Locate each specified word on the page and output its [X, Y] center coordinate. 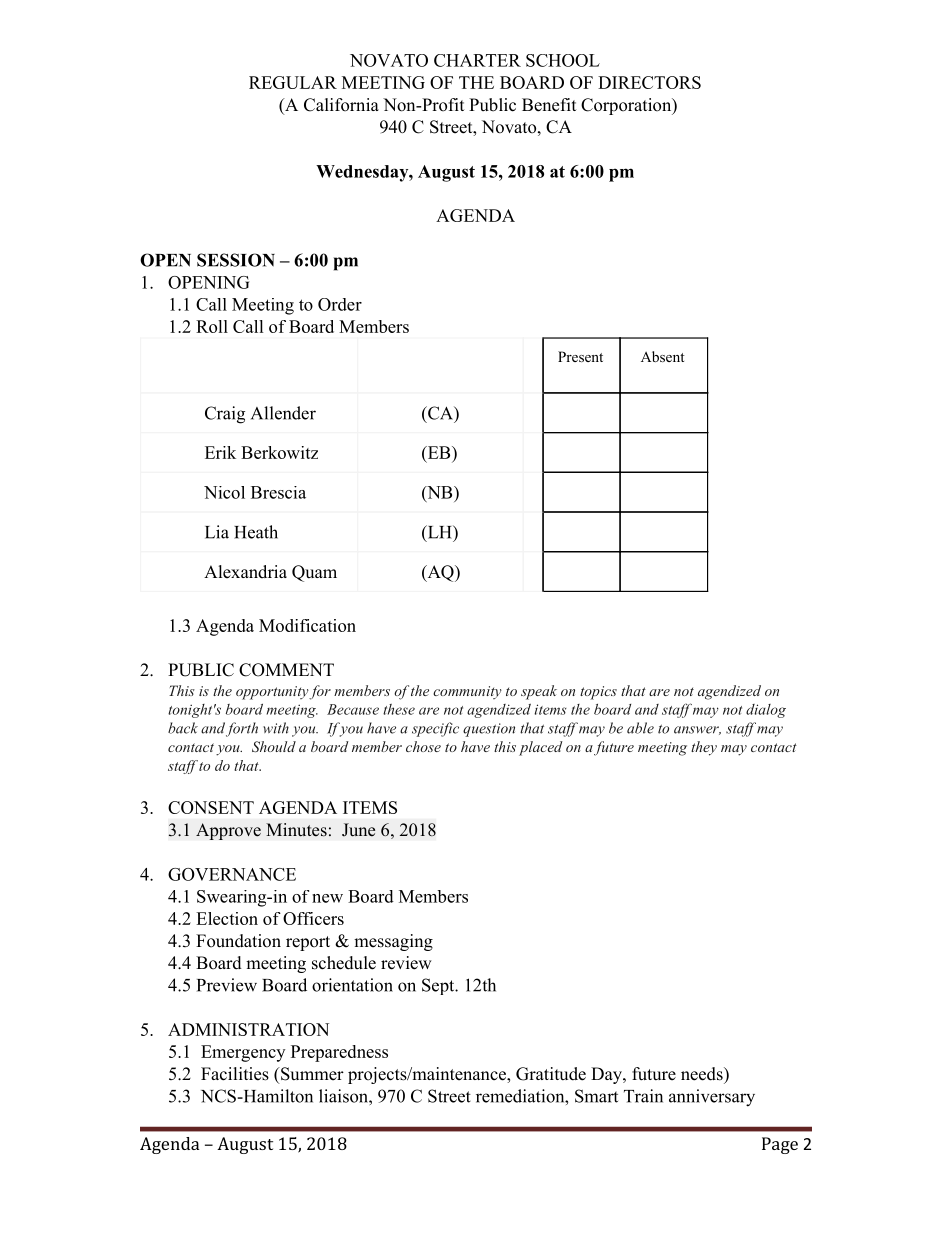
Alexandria [245, 572]
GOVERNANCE [232, 874]
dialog [766, 711]
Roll [212, 326]
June [358, 830]
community [467, 692]
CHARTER [477, 60]
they [704, 748]
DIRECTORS [649, 82]
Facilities [235, 1074]
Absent [663, 356]
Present [580, 356]
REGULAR [293, 82]
